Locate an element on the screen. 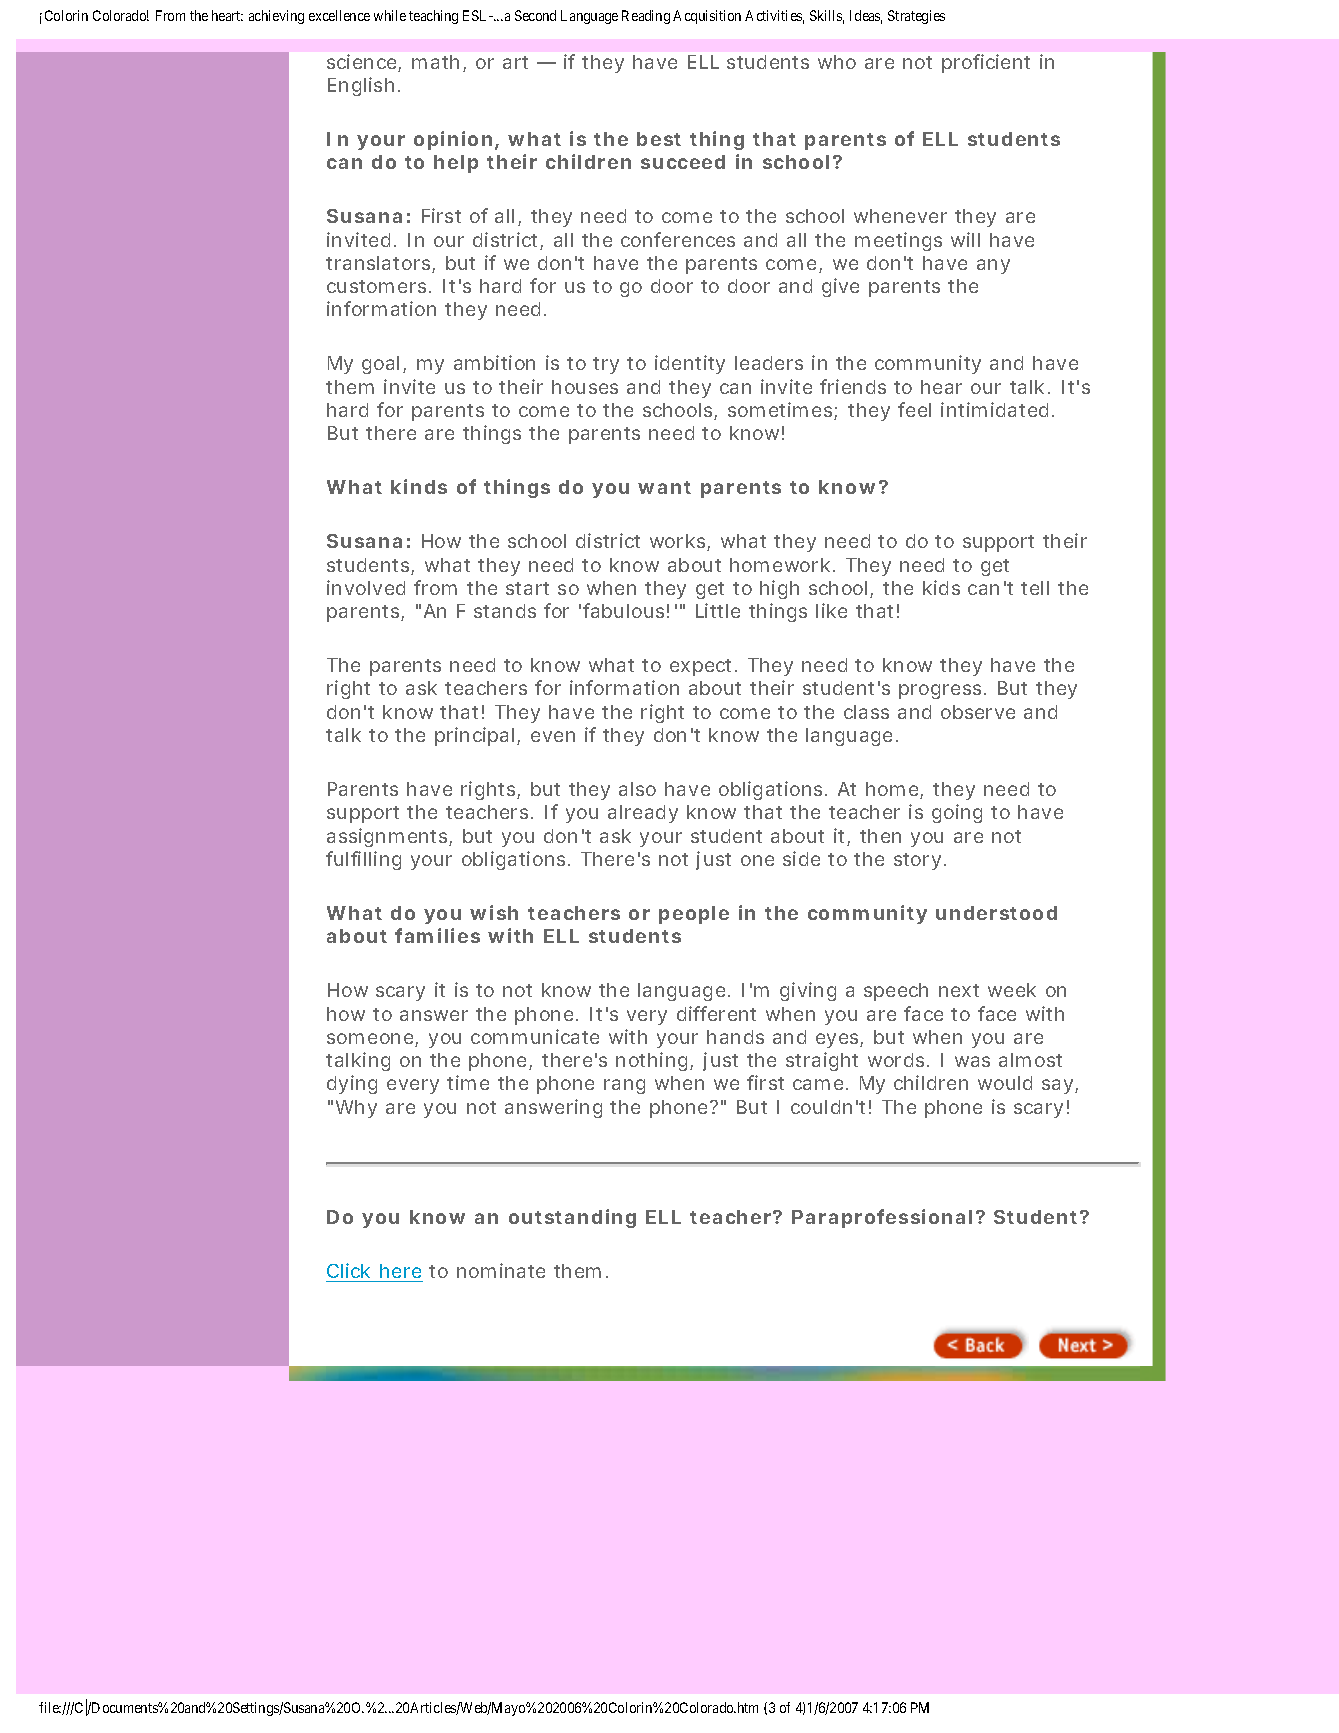 Image resolution: width=1339 pixels, height=1733 pixels. want is located at coordinates (664, 487).
